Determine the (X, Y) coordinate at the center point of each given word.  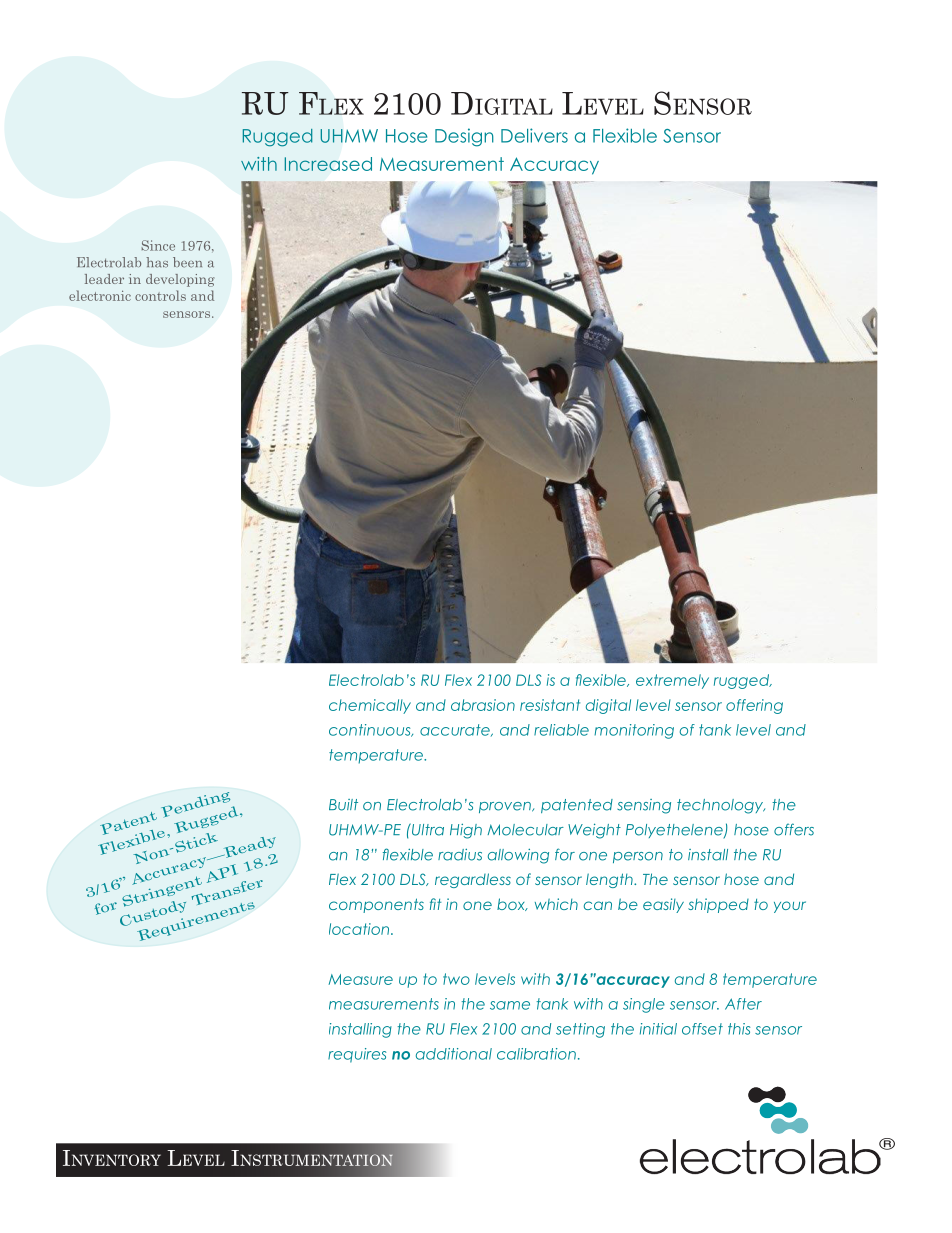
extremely (672, 681)
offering (754, 706)
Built (343, 805)
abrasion (483, 705)
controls (160, 295)
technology (721, 806)
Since (158, 245)
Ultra (427, 829)
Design (464, 137)
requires (357, 1055)
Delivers (534, 135)
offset (702, 1029)
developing (180, 280)
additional (454, 1054)
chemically (370, 706)
